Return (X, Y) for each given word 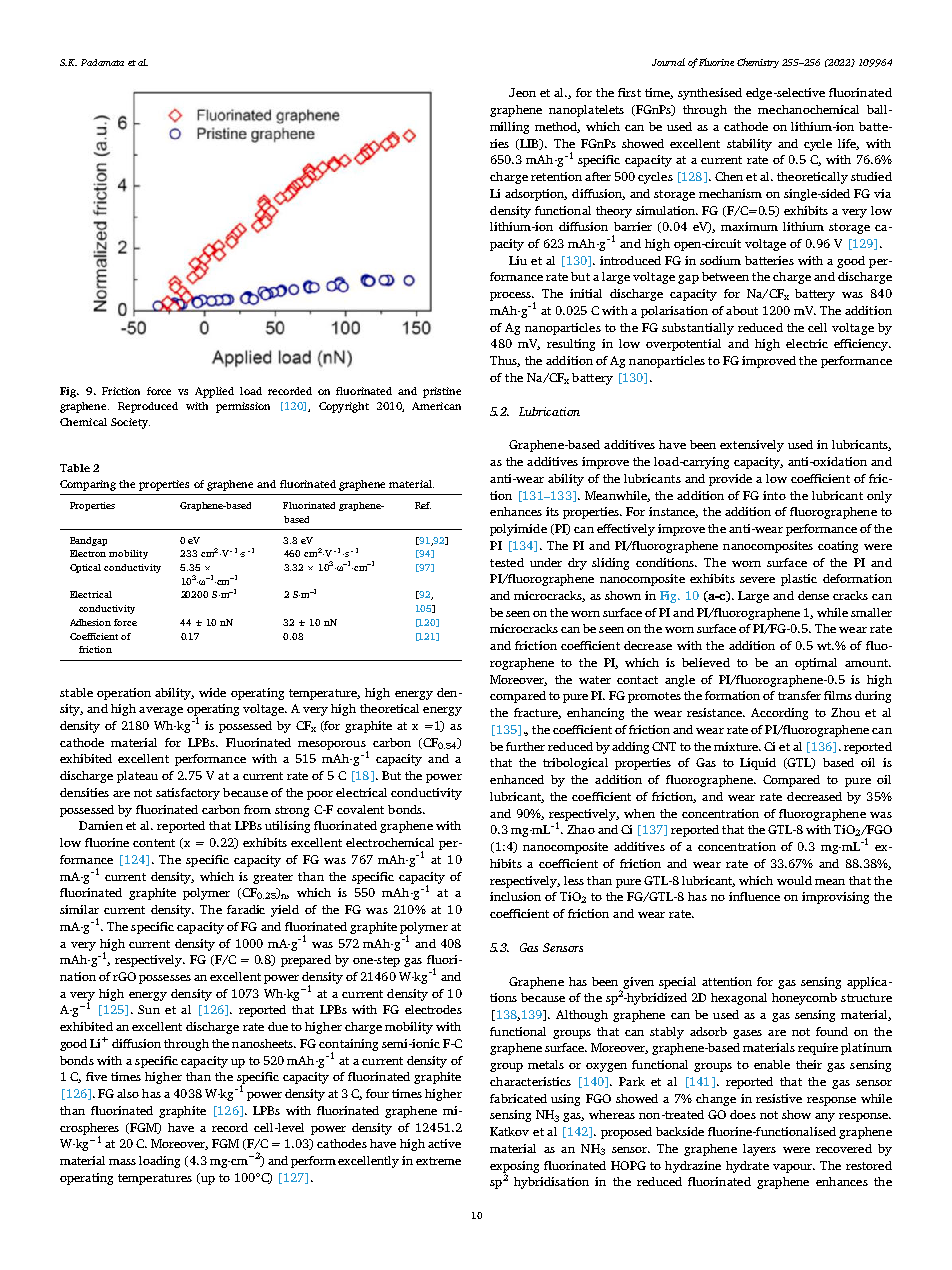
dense (813, 595)
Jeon (522, 92)
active (444, 1143)
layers (759, 1150)
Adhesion (90, 622)
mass (122, 1162)
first (629, 92)
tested (507, 562)
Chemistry (758, 63)
